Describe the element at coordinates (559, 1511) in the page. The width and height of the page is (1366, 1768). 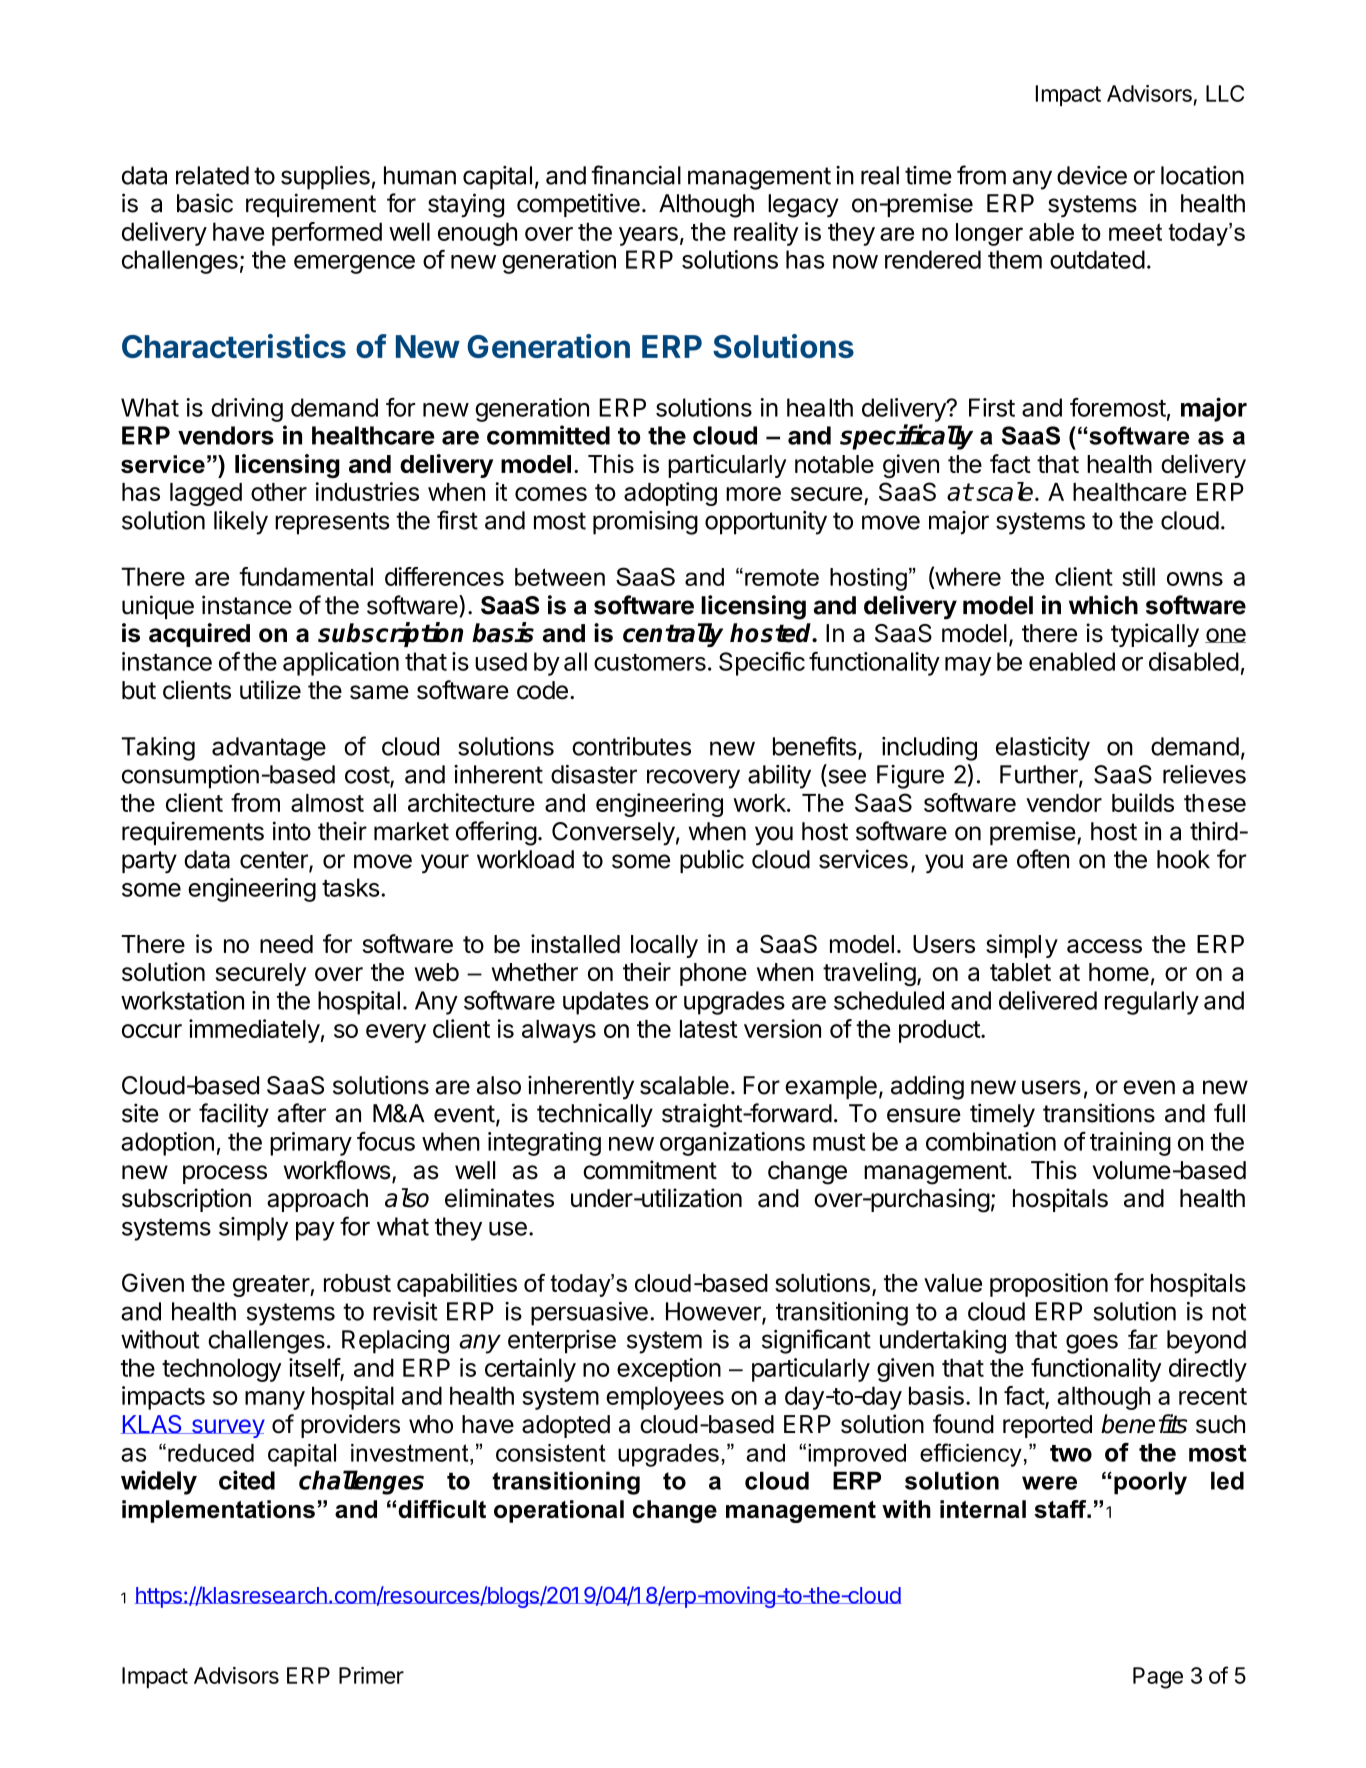
I see `operational` at that location.
